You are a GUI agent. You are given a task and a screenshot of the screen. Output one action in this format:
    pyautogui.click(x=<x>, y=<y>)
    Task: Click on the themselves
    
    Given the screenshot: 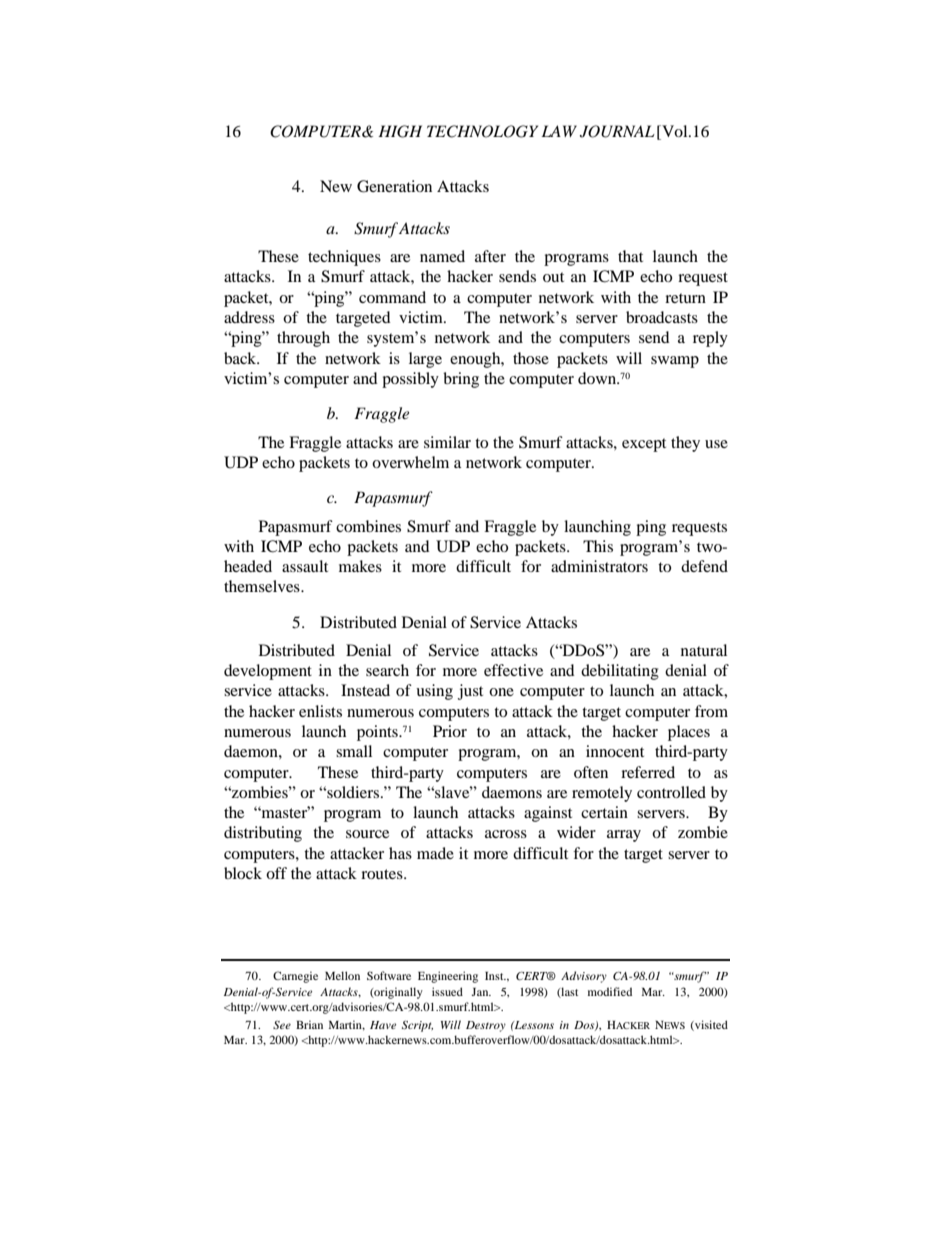 What is the action you would take?
    pyautogui.click(x=263, y=586)
